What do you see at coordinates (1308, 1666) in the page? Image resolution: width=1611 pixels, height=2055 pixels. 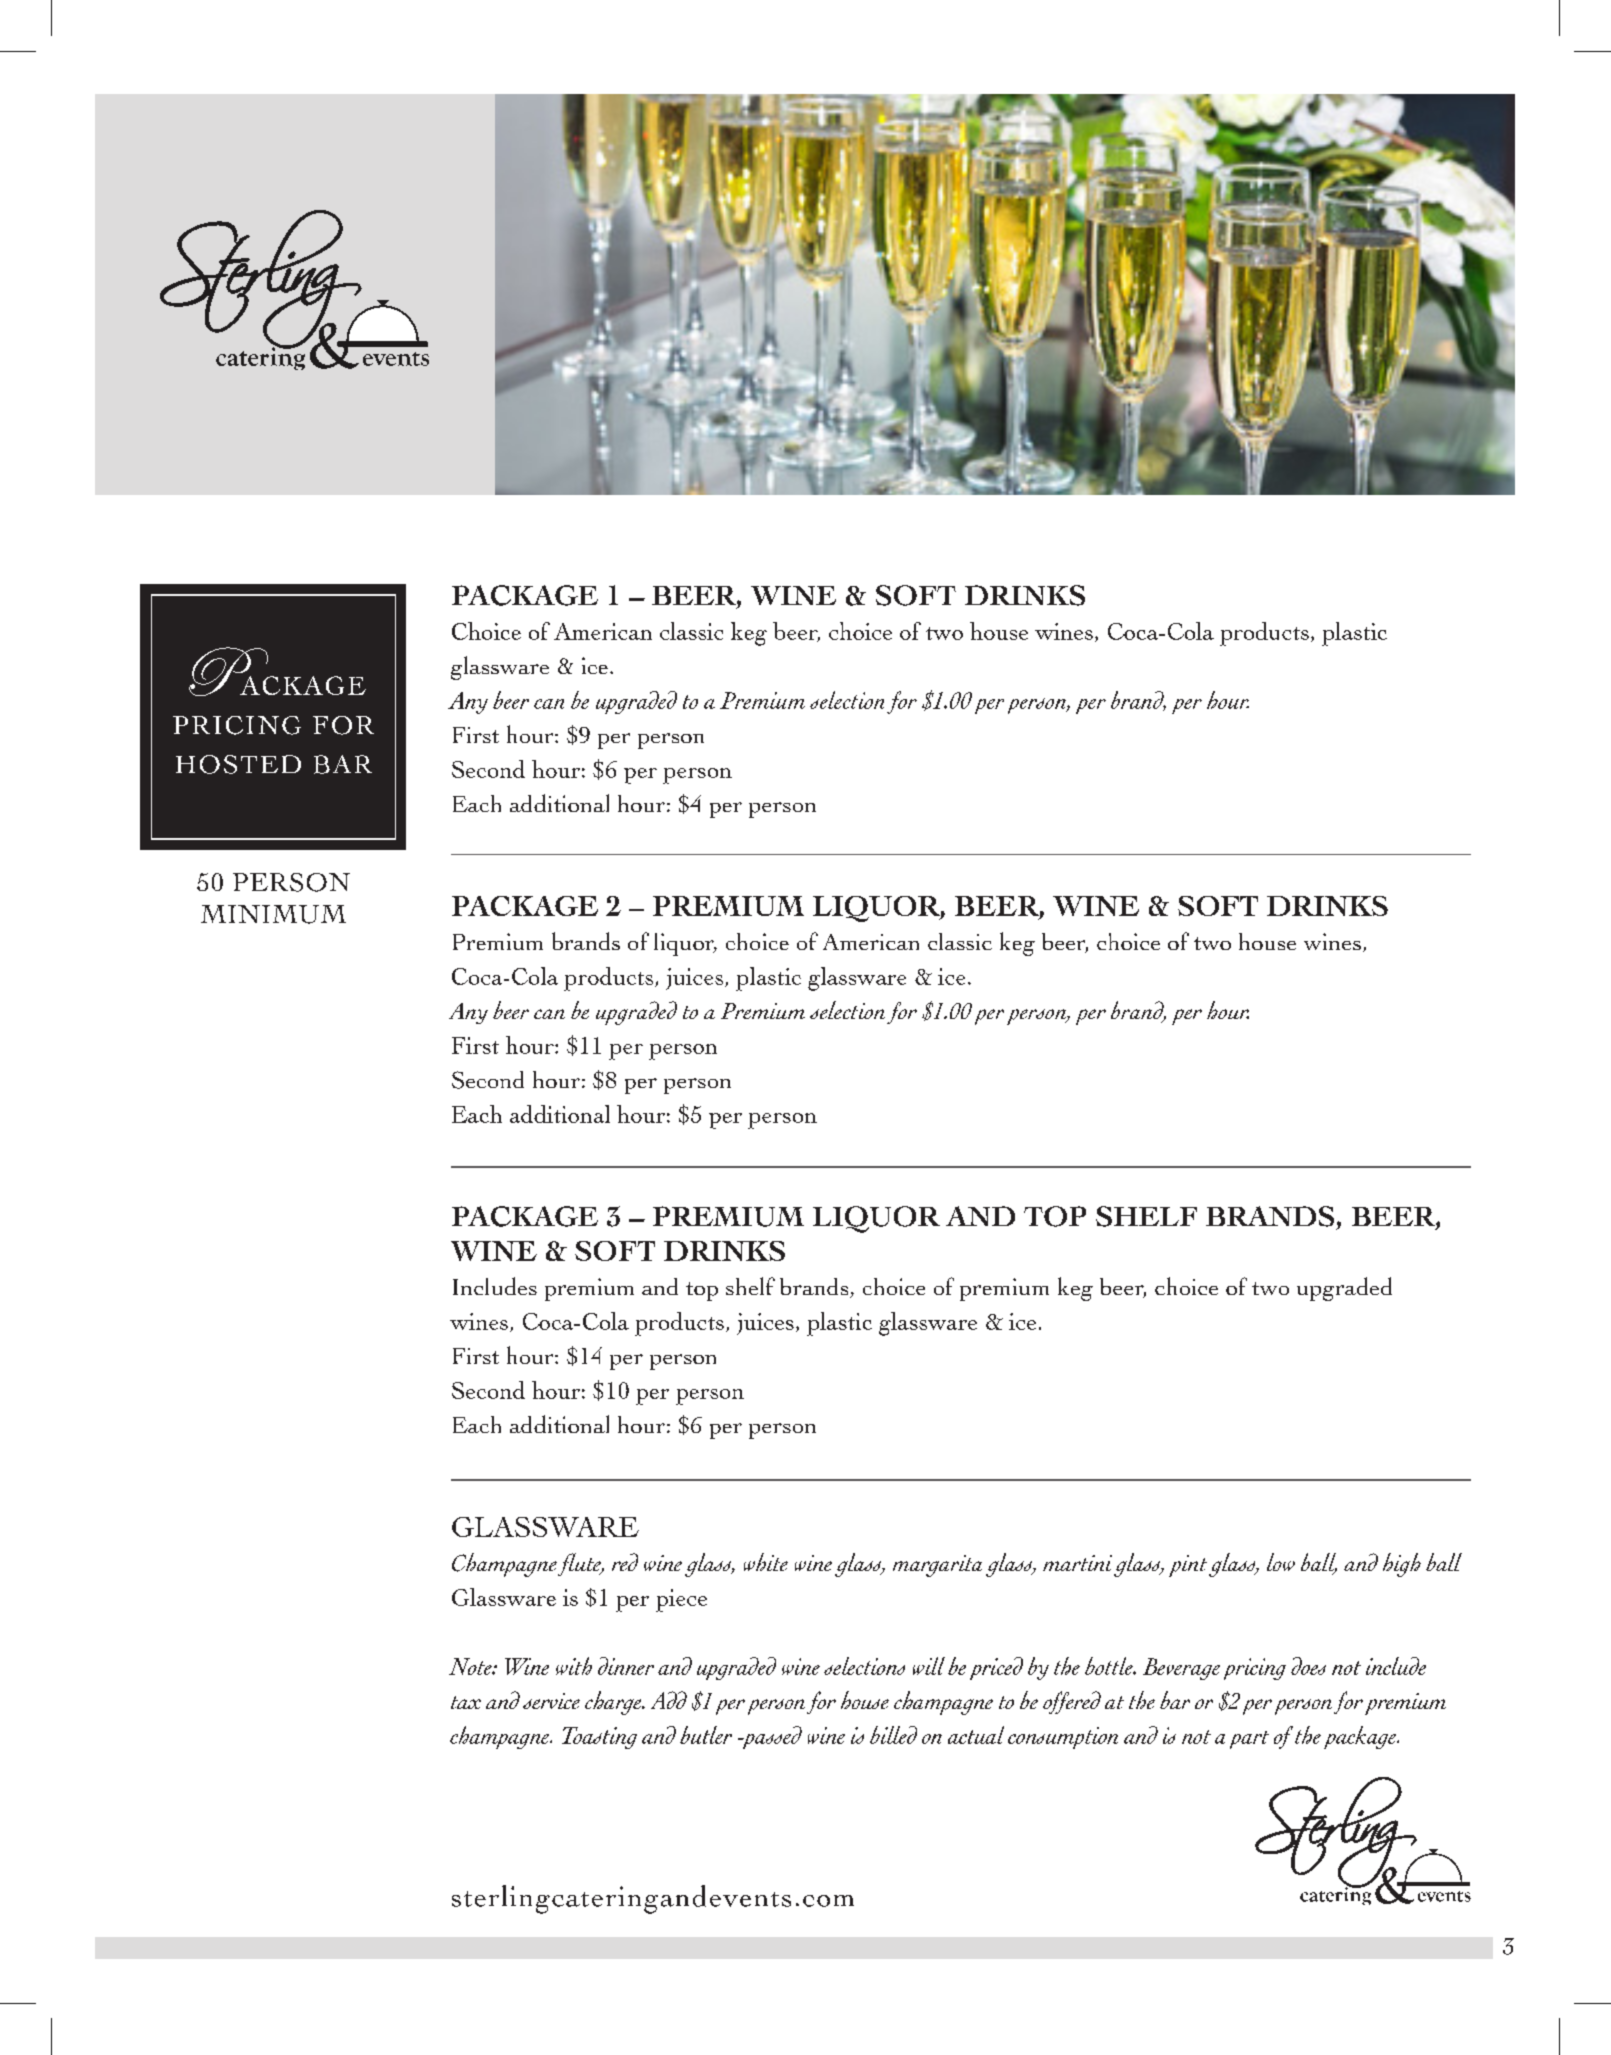 I see `does` at bounding box center [1308, 1666].
